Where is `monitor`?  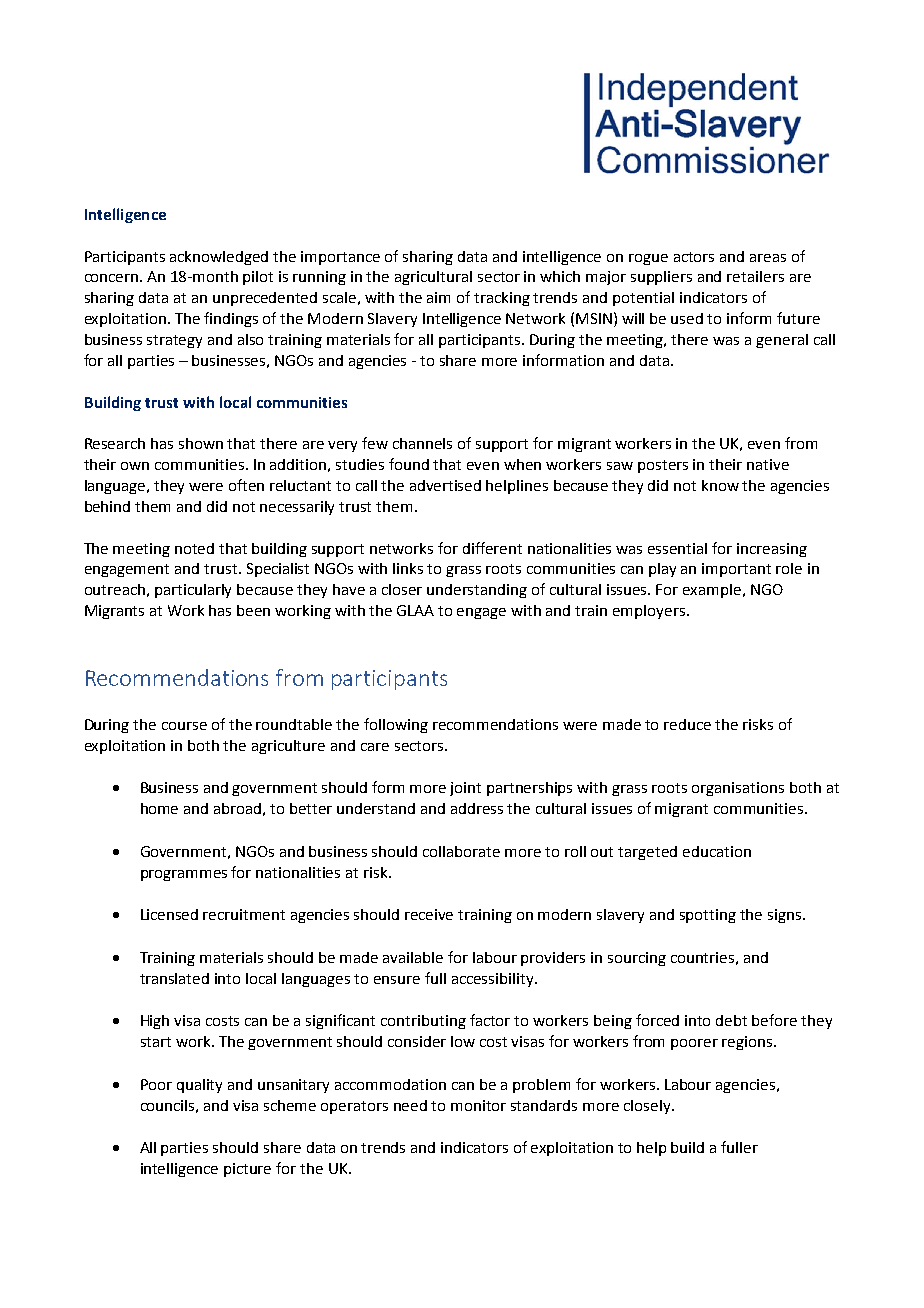
monitor is located at coordinates (478, 1105).
